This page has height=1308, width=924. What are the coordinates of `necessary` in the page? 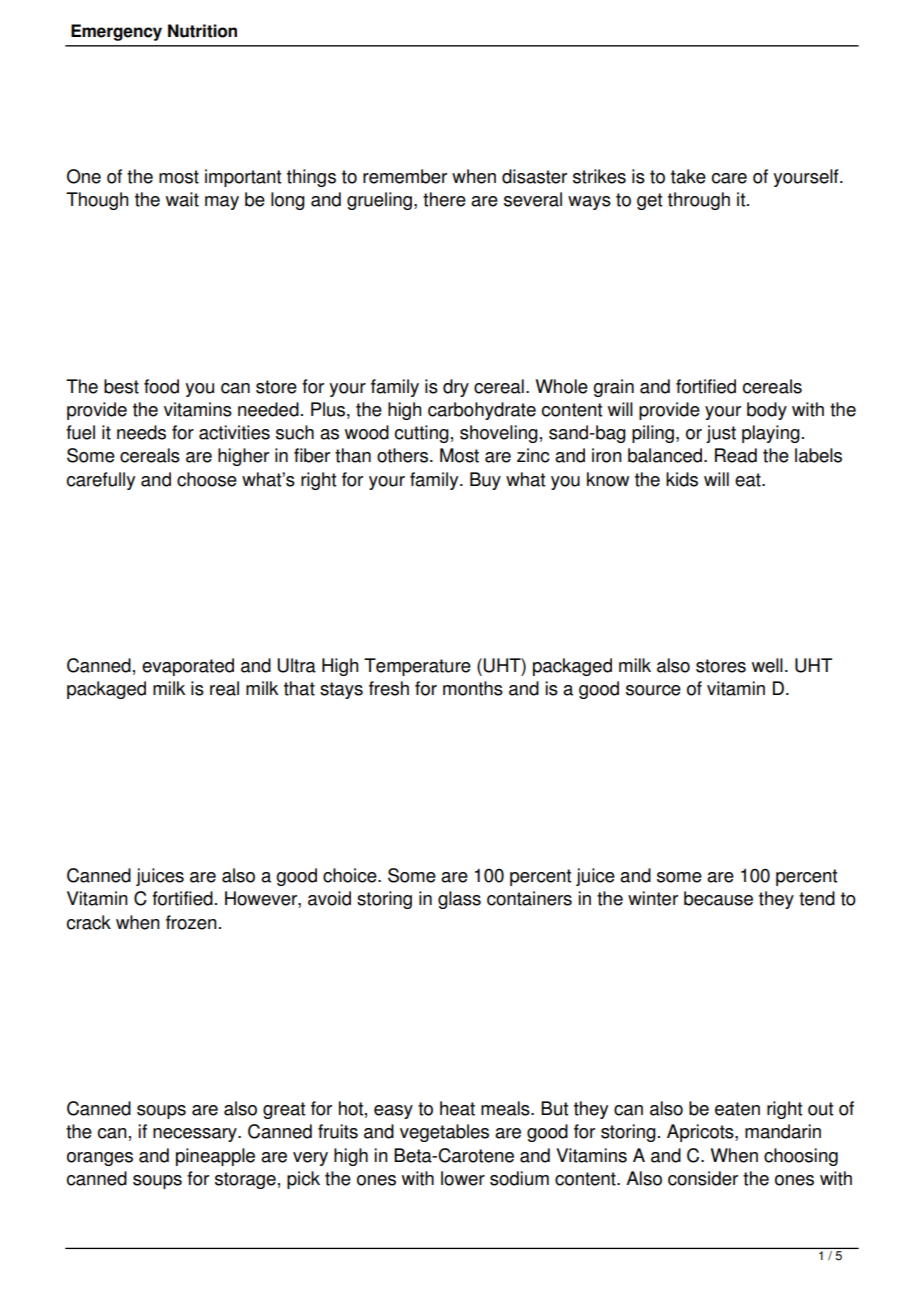 It's located at (196, 1135).
